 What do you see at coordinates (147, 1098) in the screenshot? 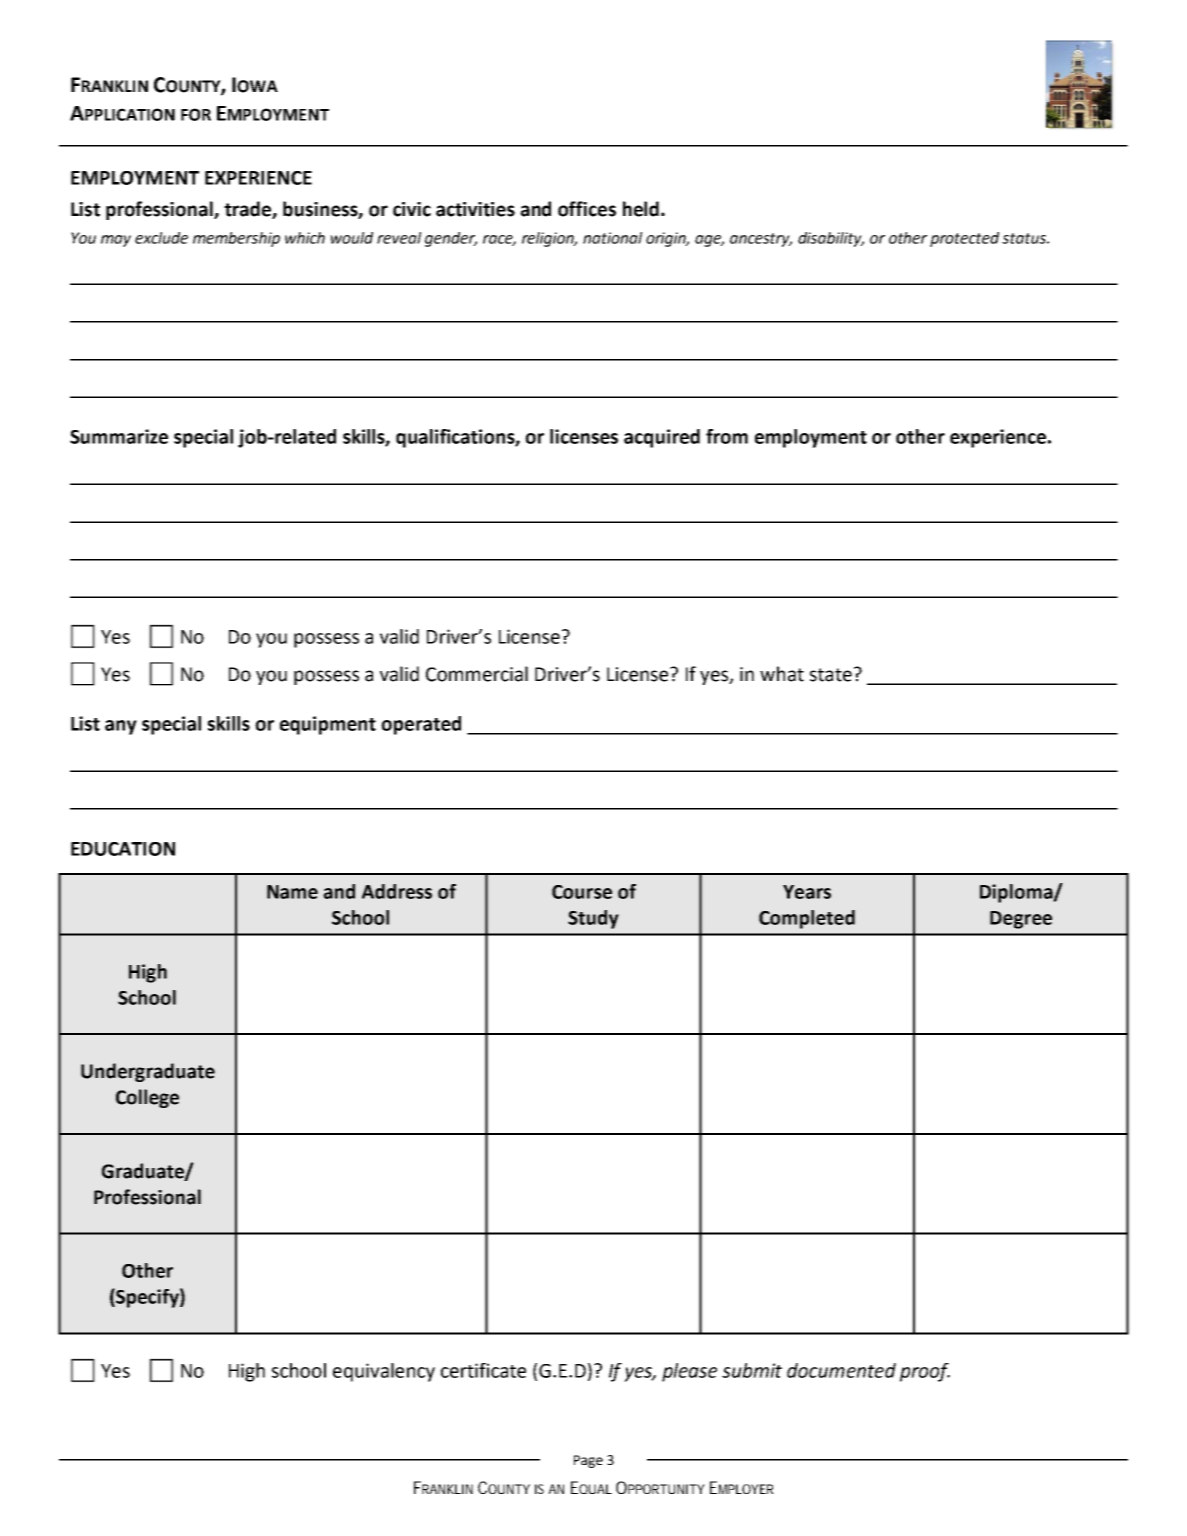
I see `College` at bounding box center [147, 1098].
